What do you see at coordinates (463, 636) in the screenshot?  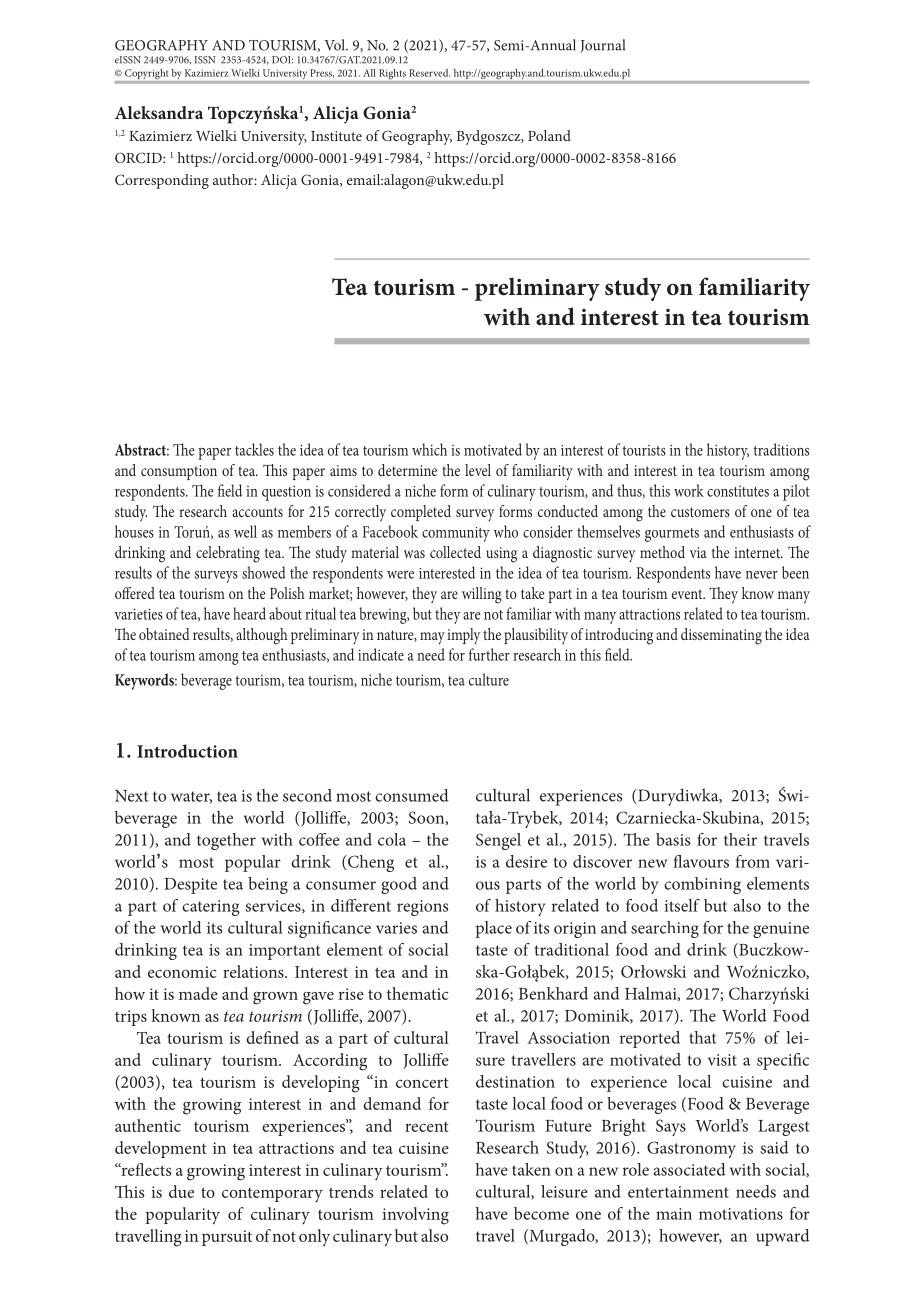 I see `imply` at bounding box center [463, 636].
